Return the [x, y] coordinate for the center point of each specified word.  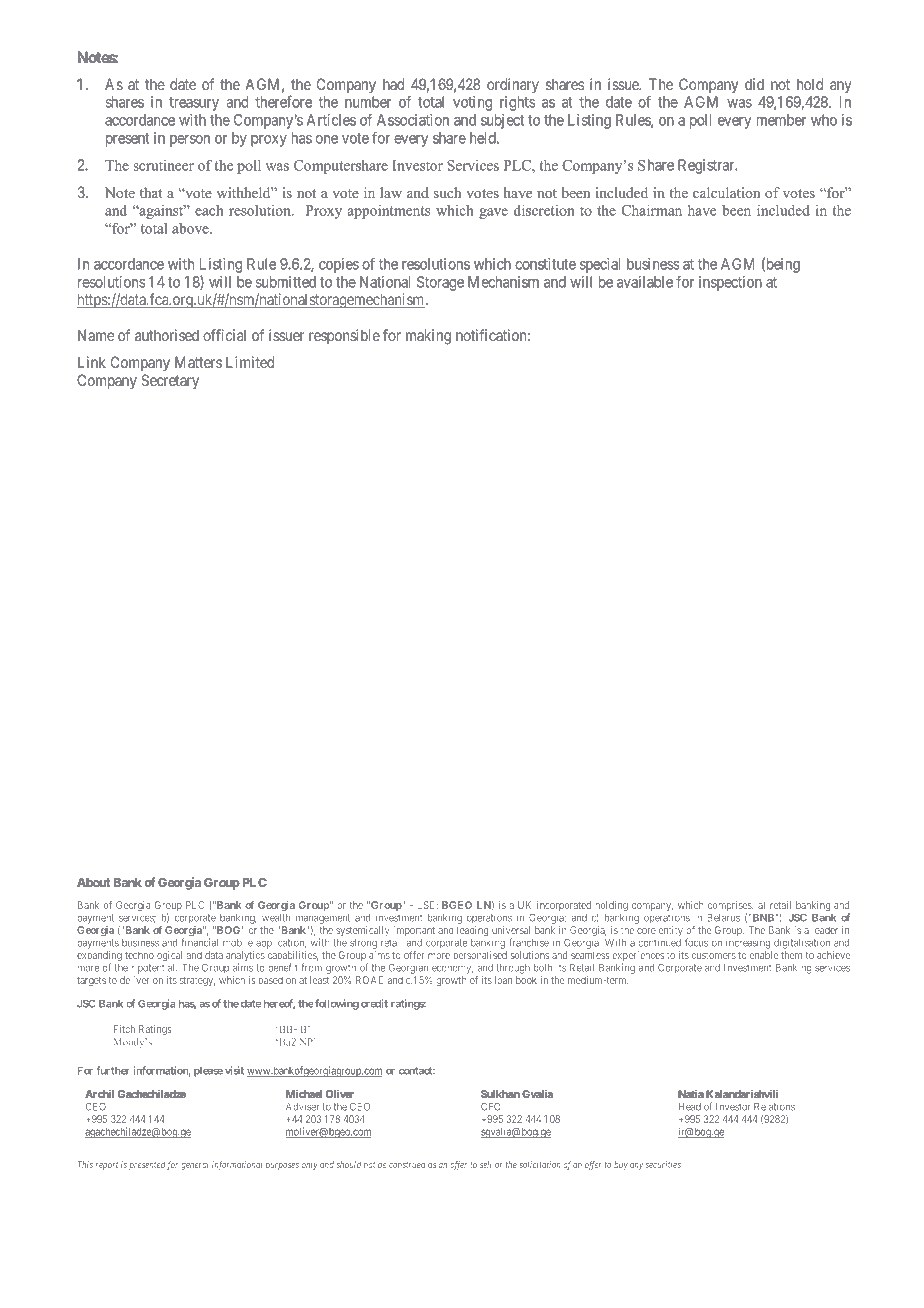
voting [472, 103]
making [428, 337]
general [195, 1165]
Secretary [170, 381]
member [781, 120]
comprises [730, 907]
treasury [194, 104]
